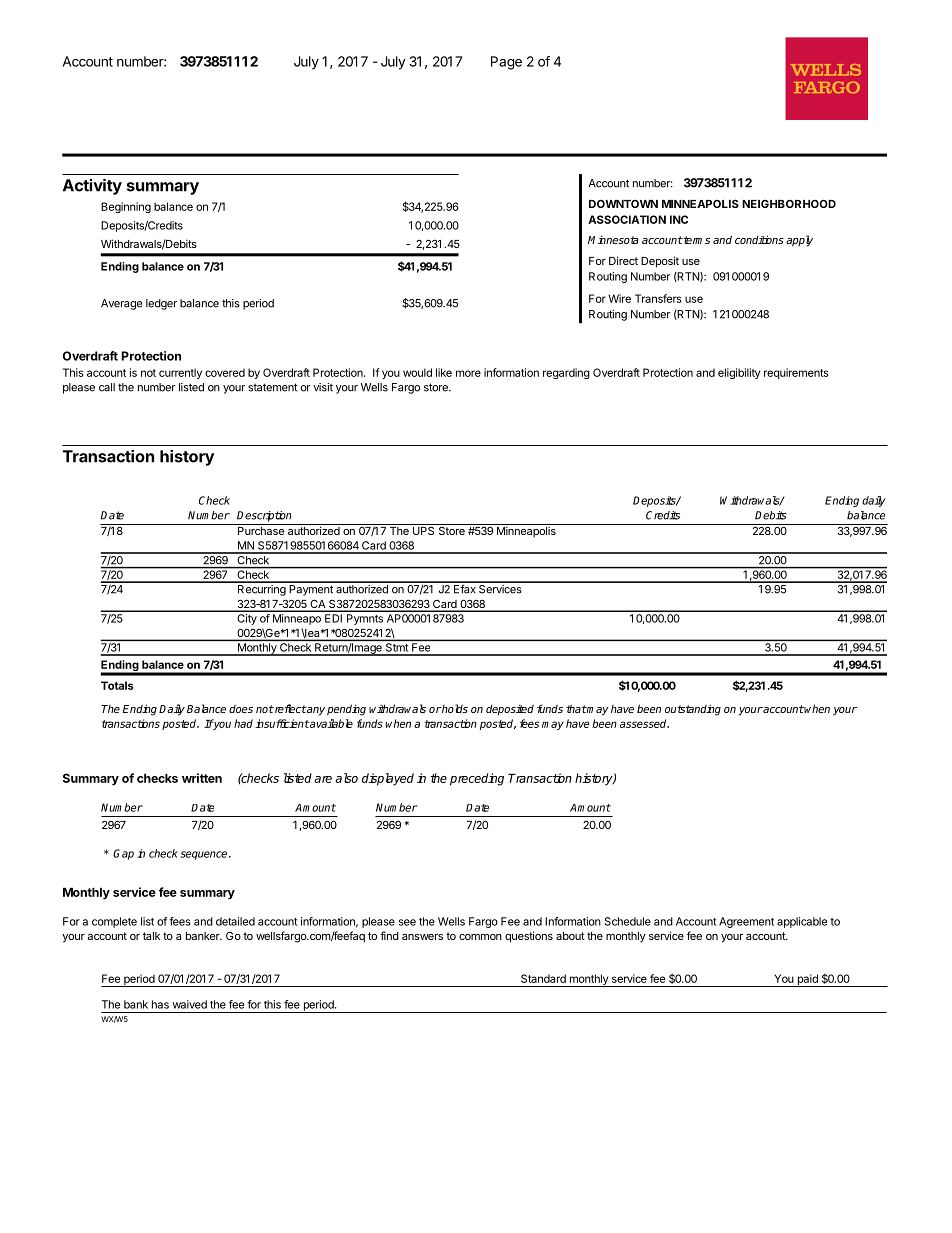 The image size is (952, 1233). I want to click on Agreement, so click(746, 922).
